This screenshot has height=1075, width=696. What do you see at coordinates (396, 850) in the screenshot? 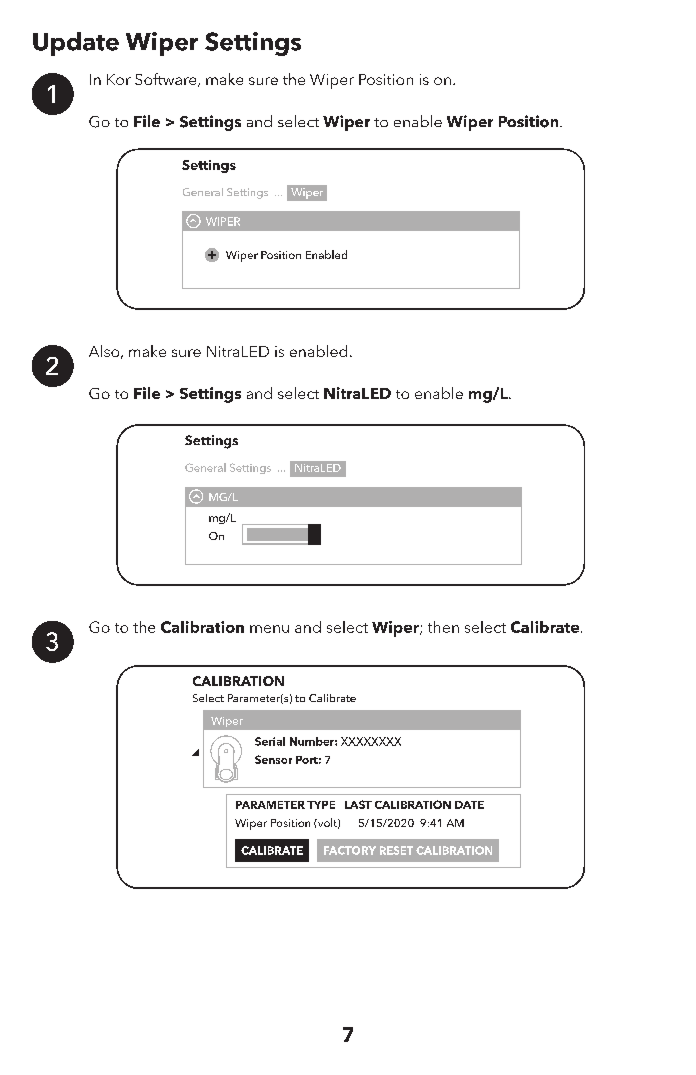
I see `RESET` at bounding box center [396, 850].
